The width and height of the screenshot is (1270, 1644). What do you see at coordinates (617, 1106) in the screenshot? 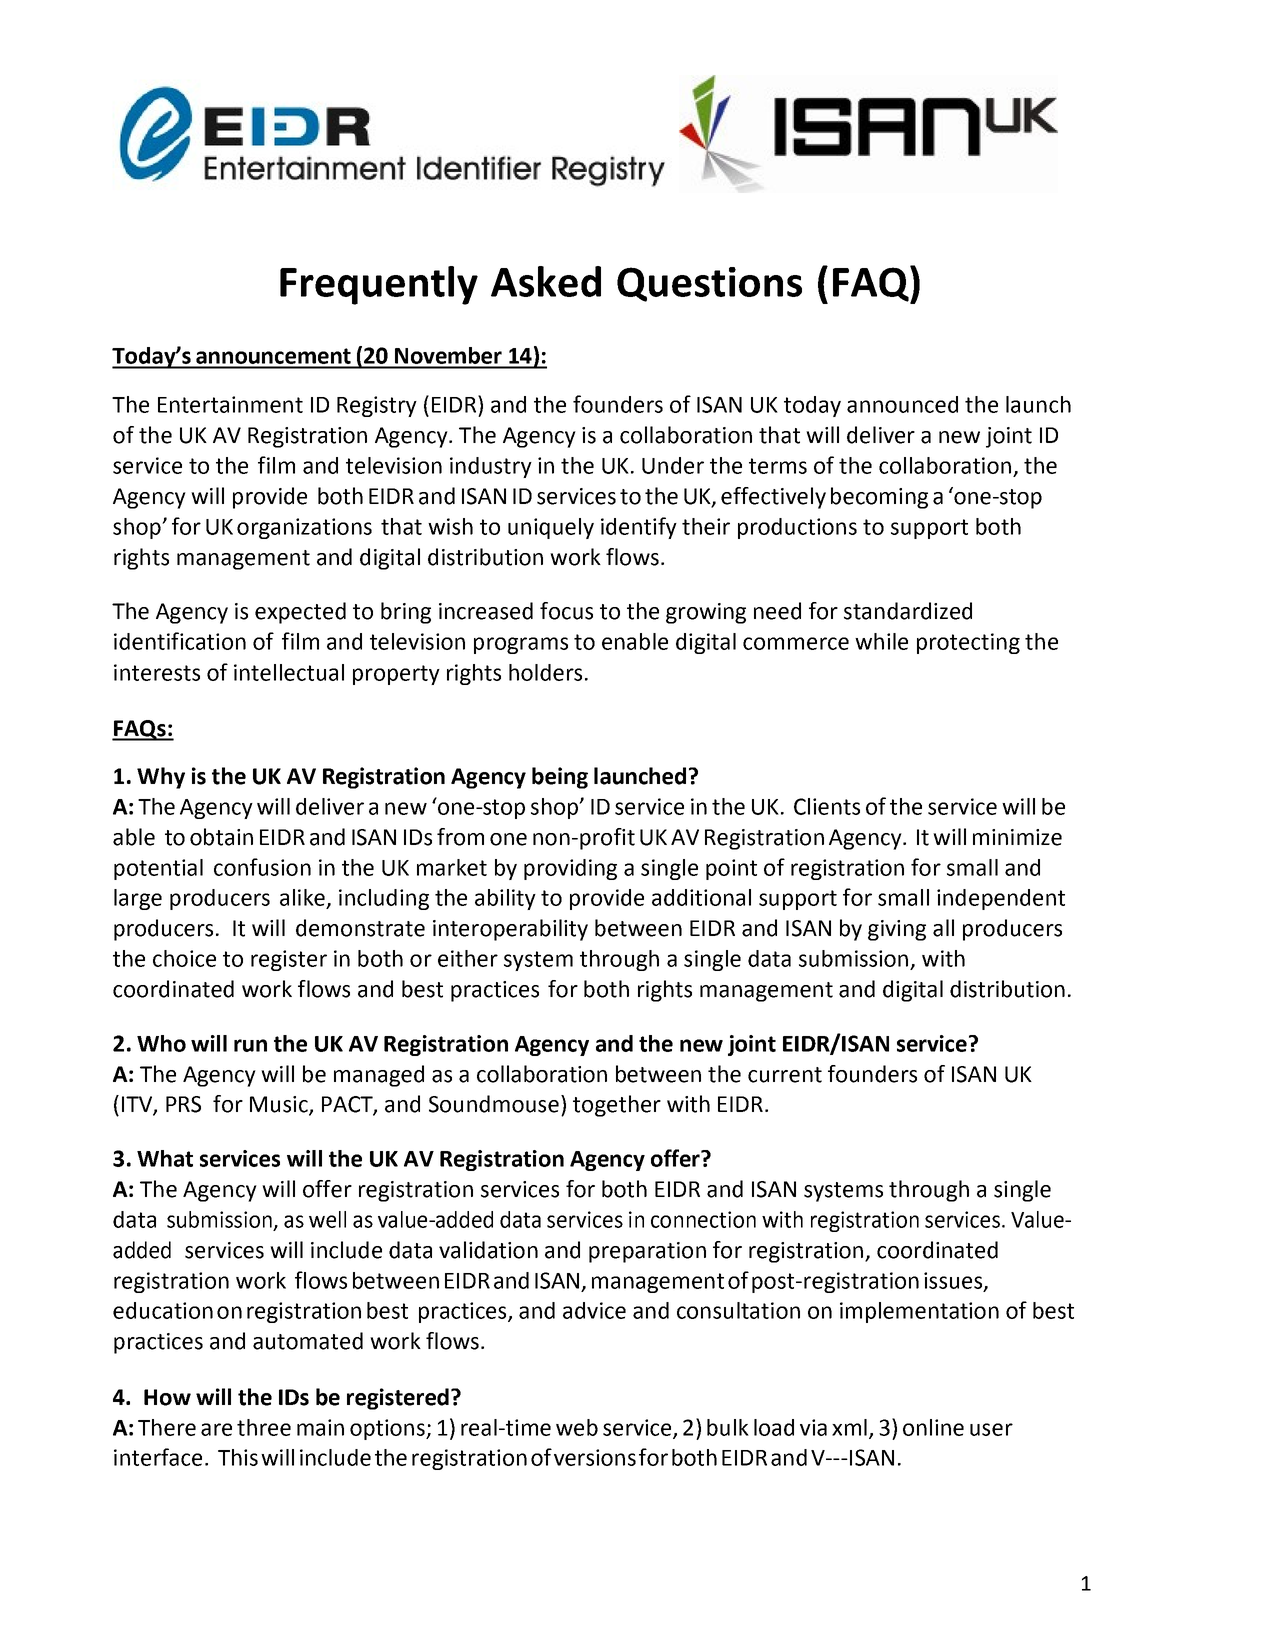
I see `together` at bounding box center [617, 1106].
